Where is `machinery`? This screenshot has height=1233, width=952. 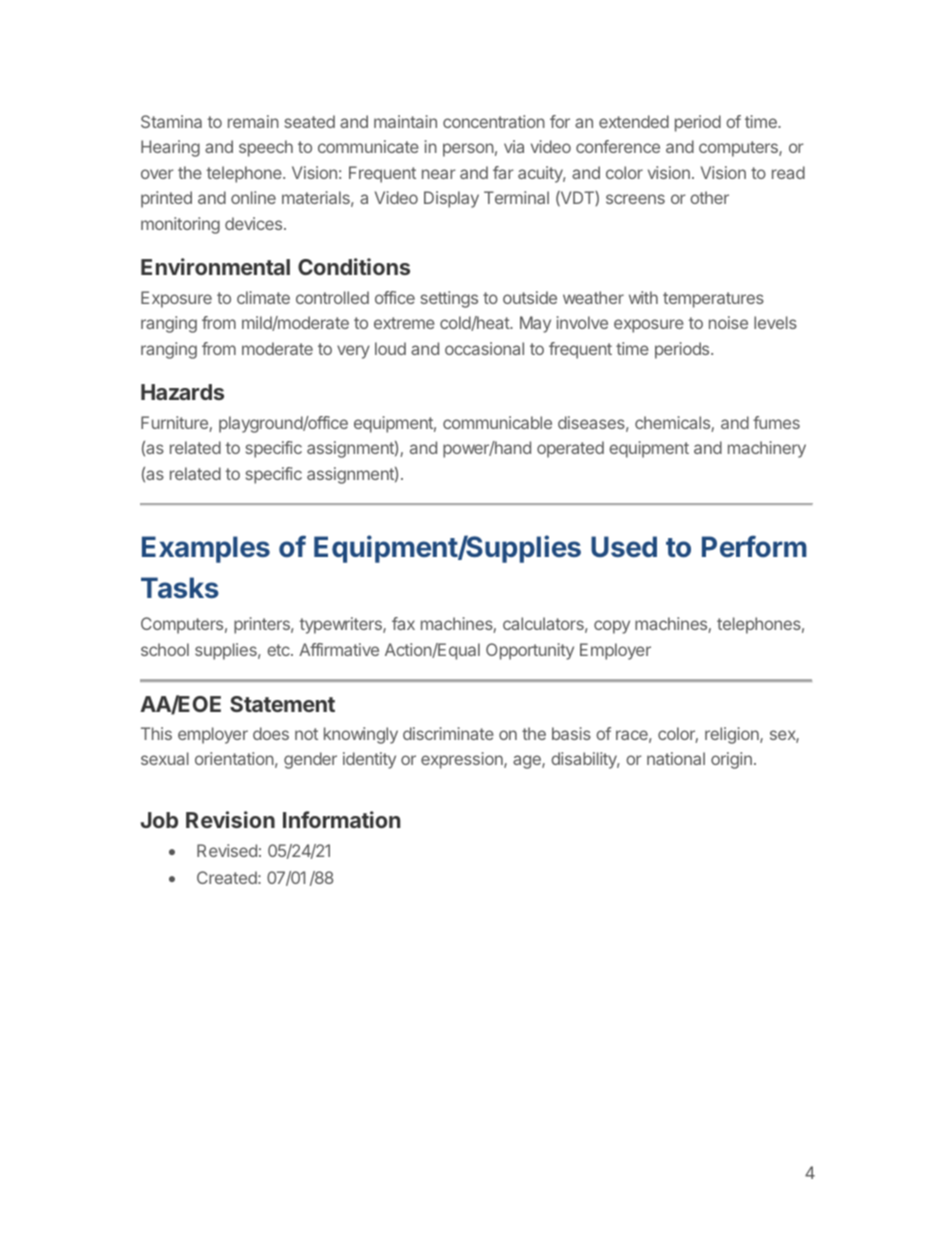 machinery is located at coordinates (767, 449).
